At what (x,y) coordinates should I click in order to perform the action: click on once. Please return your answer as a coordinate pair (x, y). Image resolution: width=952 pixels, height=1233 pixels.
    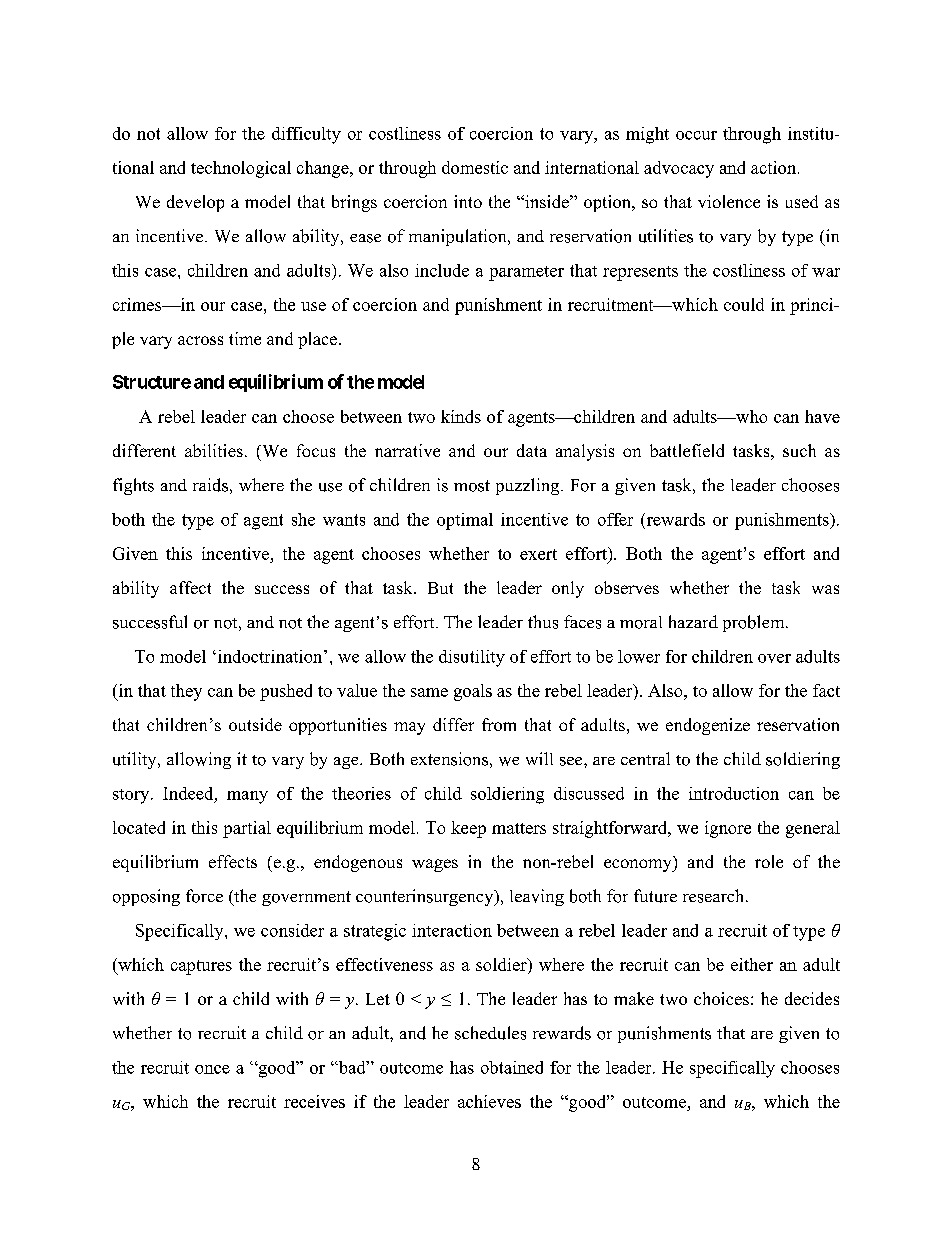
    Looking at the image, I should click on (212, 1069).
